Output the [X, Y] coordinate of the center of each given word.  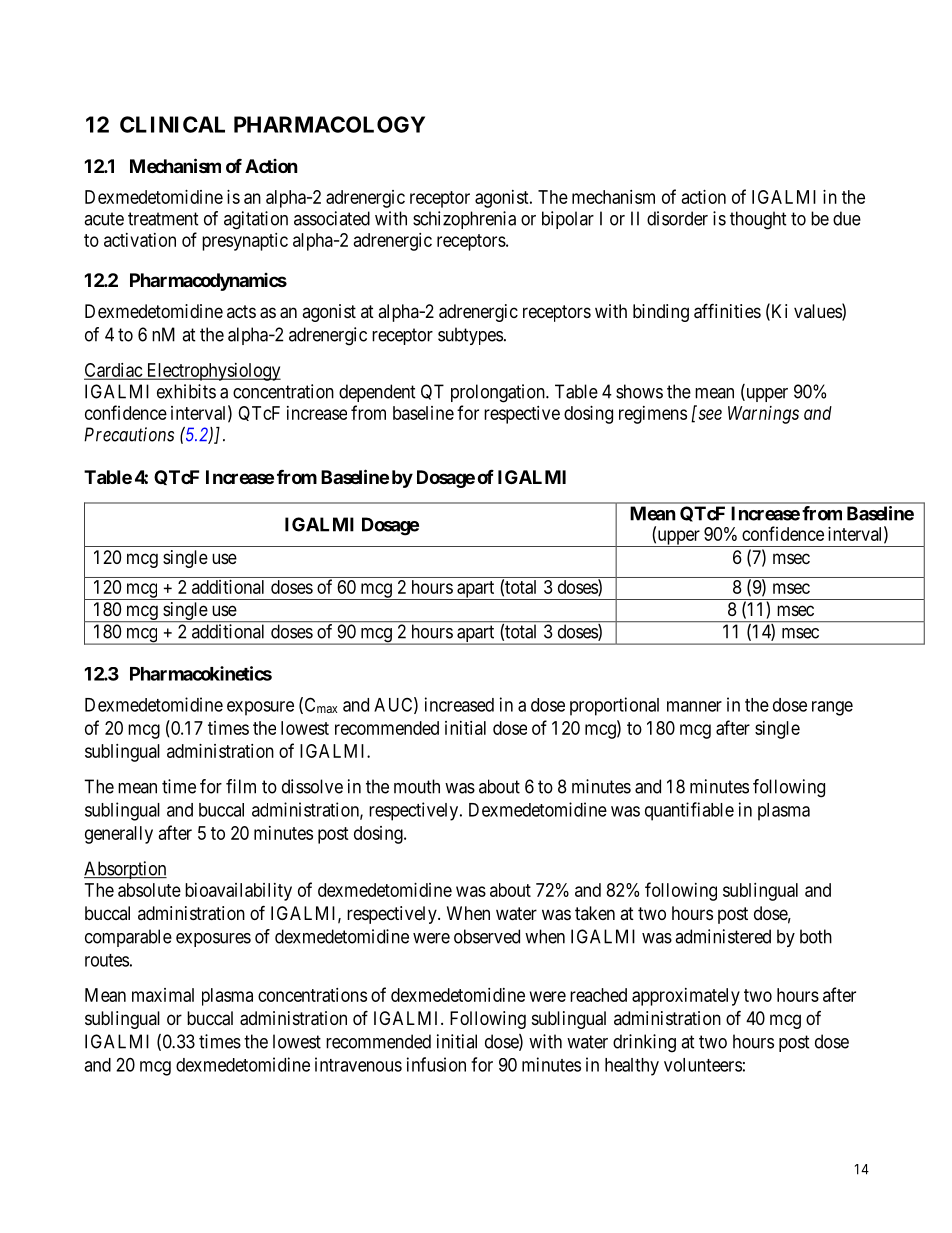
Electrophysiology [212, 372]
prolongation [499, 393]
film [241, 786]
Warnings [763, 415]
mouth [417, 786]
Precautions [129, 434]
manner [694, 706]
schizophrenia [464, 220]
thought [758, 220]
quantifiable [689, 811]
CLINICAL [172, 124]
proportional [614, 706]
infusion [436, 1064]
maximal [163, 995]
